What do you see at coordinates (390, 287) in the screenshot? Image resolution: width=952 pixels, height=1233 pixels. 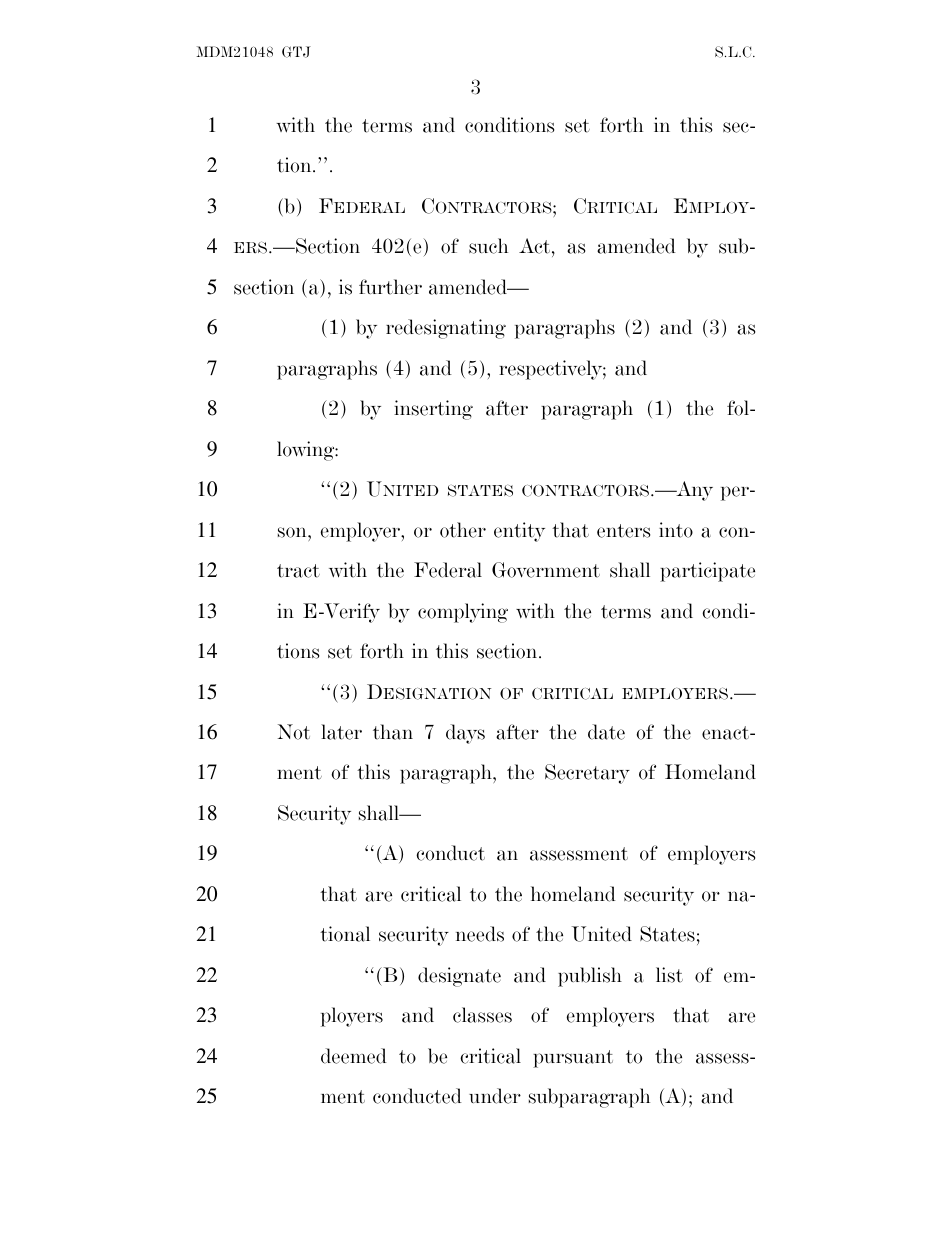 I see `further` at bounding box center [390, 287].
